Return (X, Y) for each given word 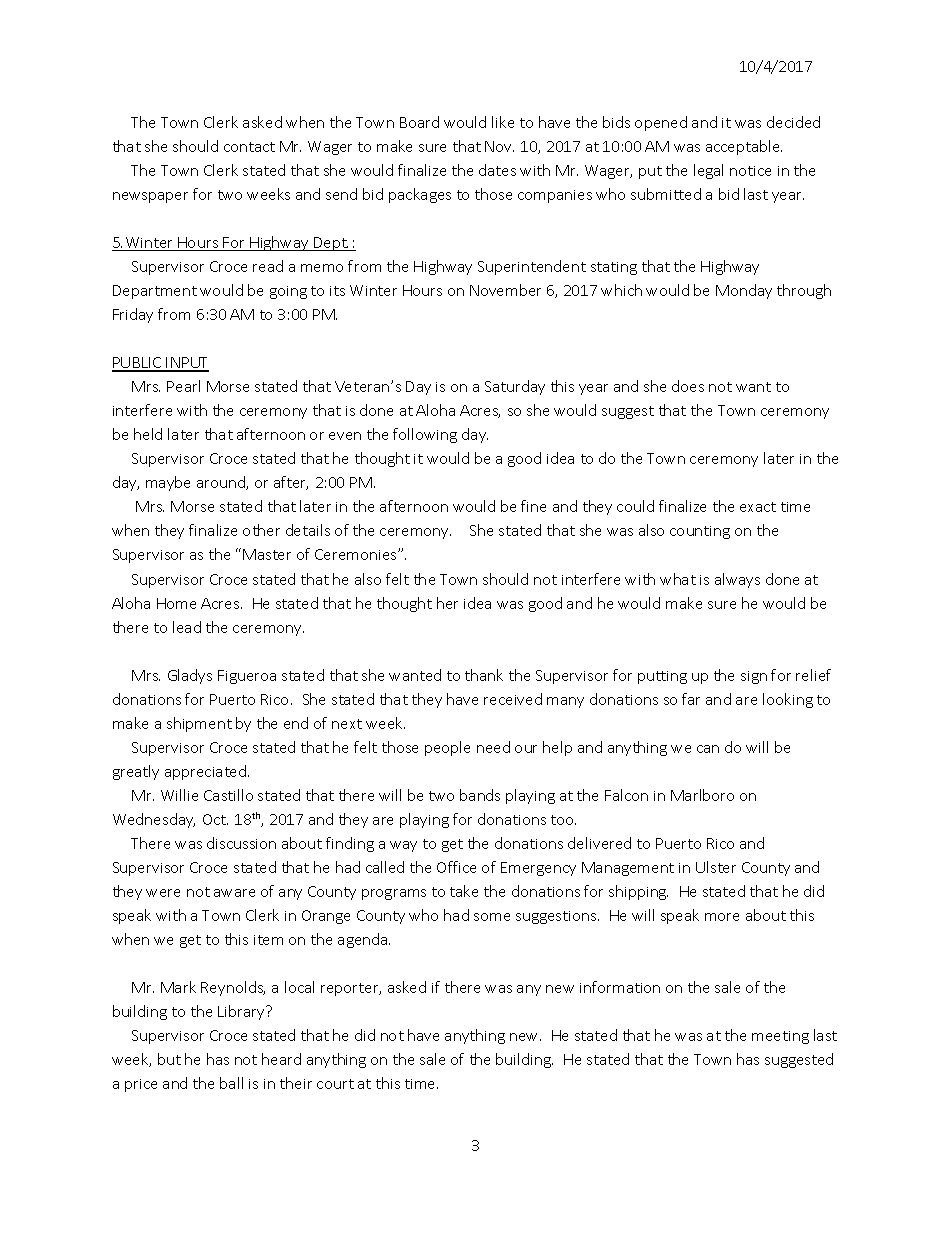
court (335, 1084)
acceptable (744, 147)
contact (249, 147)
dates (497, 170)
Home (176, 603)
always (737, 580)
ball (231, 1083)
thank (484, 675)
